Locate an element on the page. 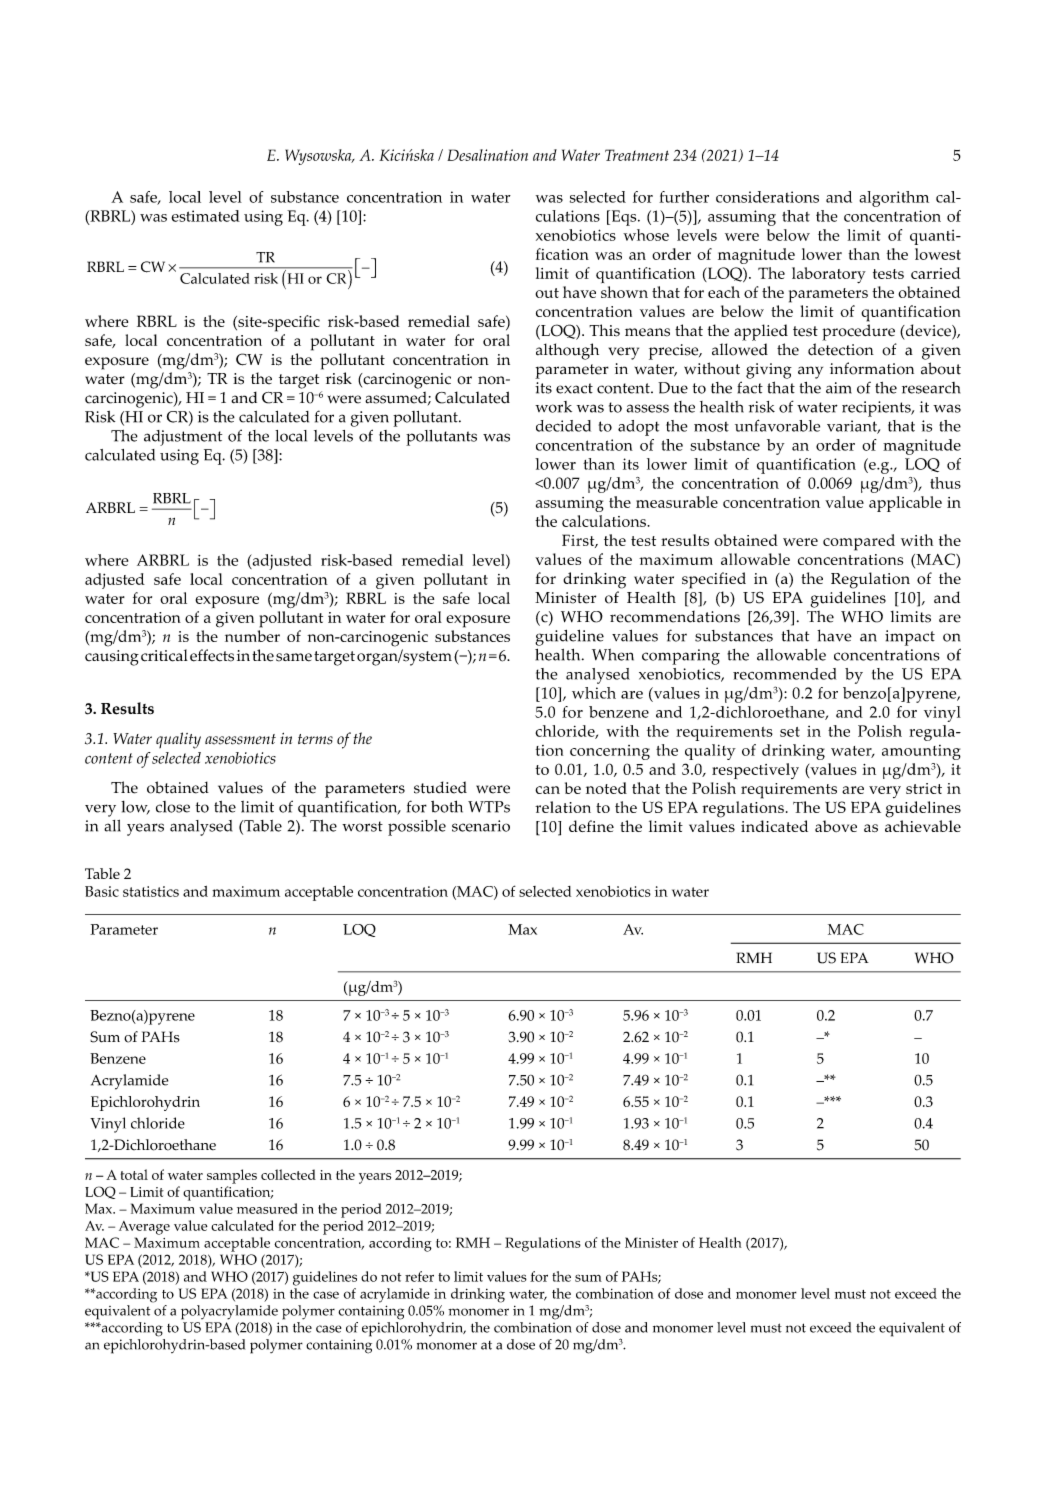 The image size is (1051, 1487). statistics is located at coordinates (151, 891).
